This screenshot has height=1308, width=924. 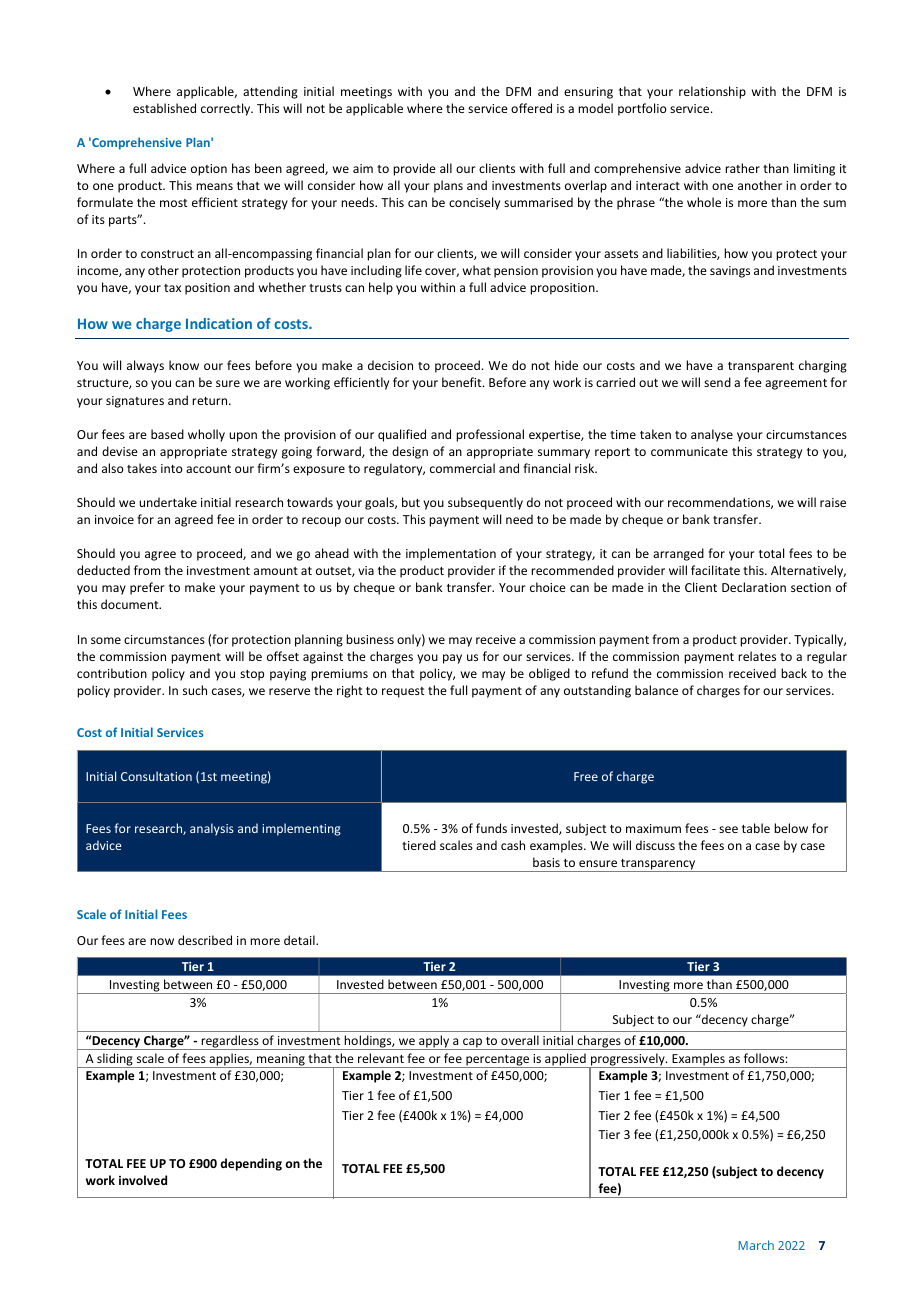 I want to click on funds, so click(x=491, y=828).
